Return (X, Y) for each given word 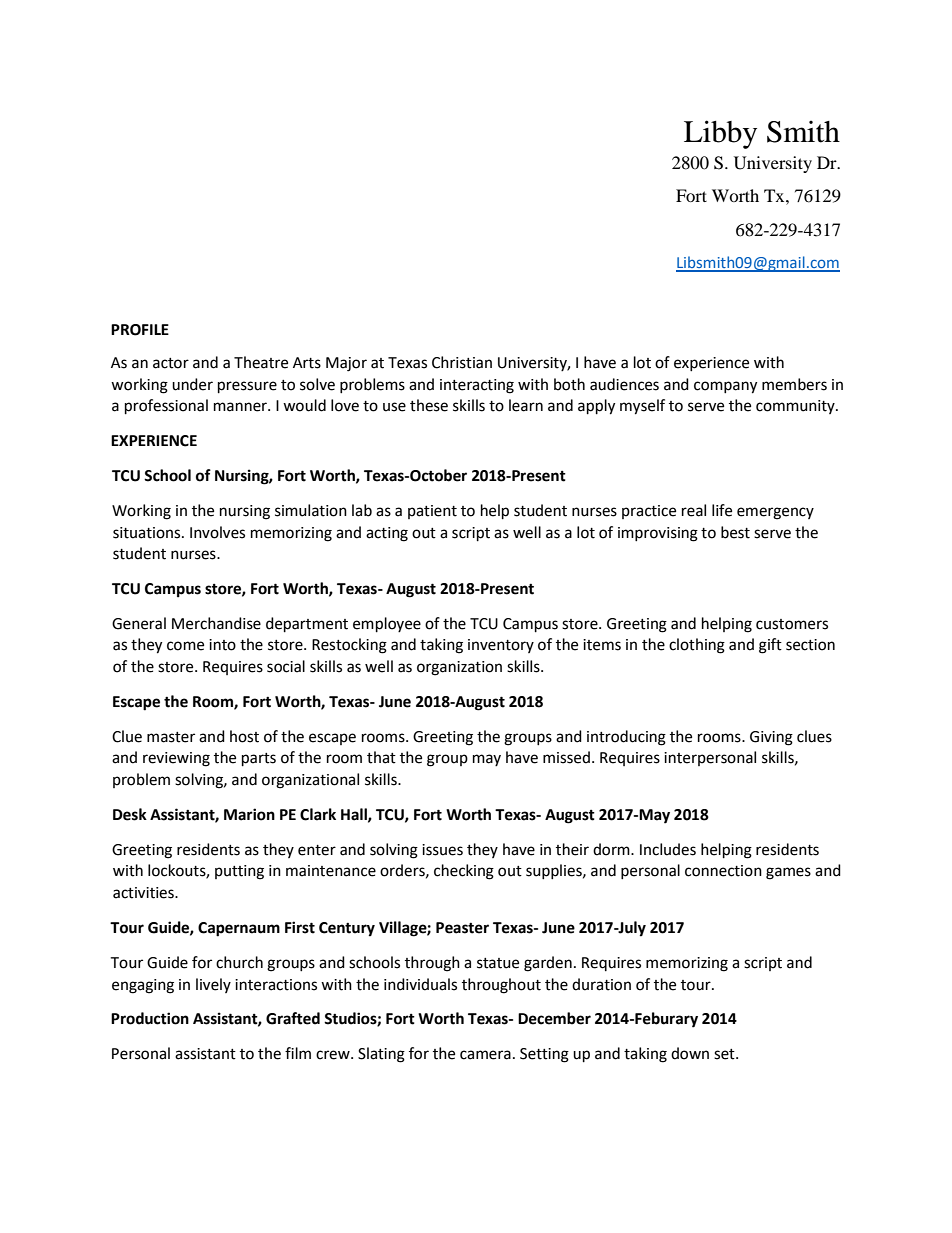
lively (213, 985)
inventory (501, 646)
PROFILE (140, 330)
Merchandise (216, 623)
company (725, 387)
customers (792, 624)
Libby (720, 134)
